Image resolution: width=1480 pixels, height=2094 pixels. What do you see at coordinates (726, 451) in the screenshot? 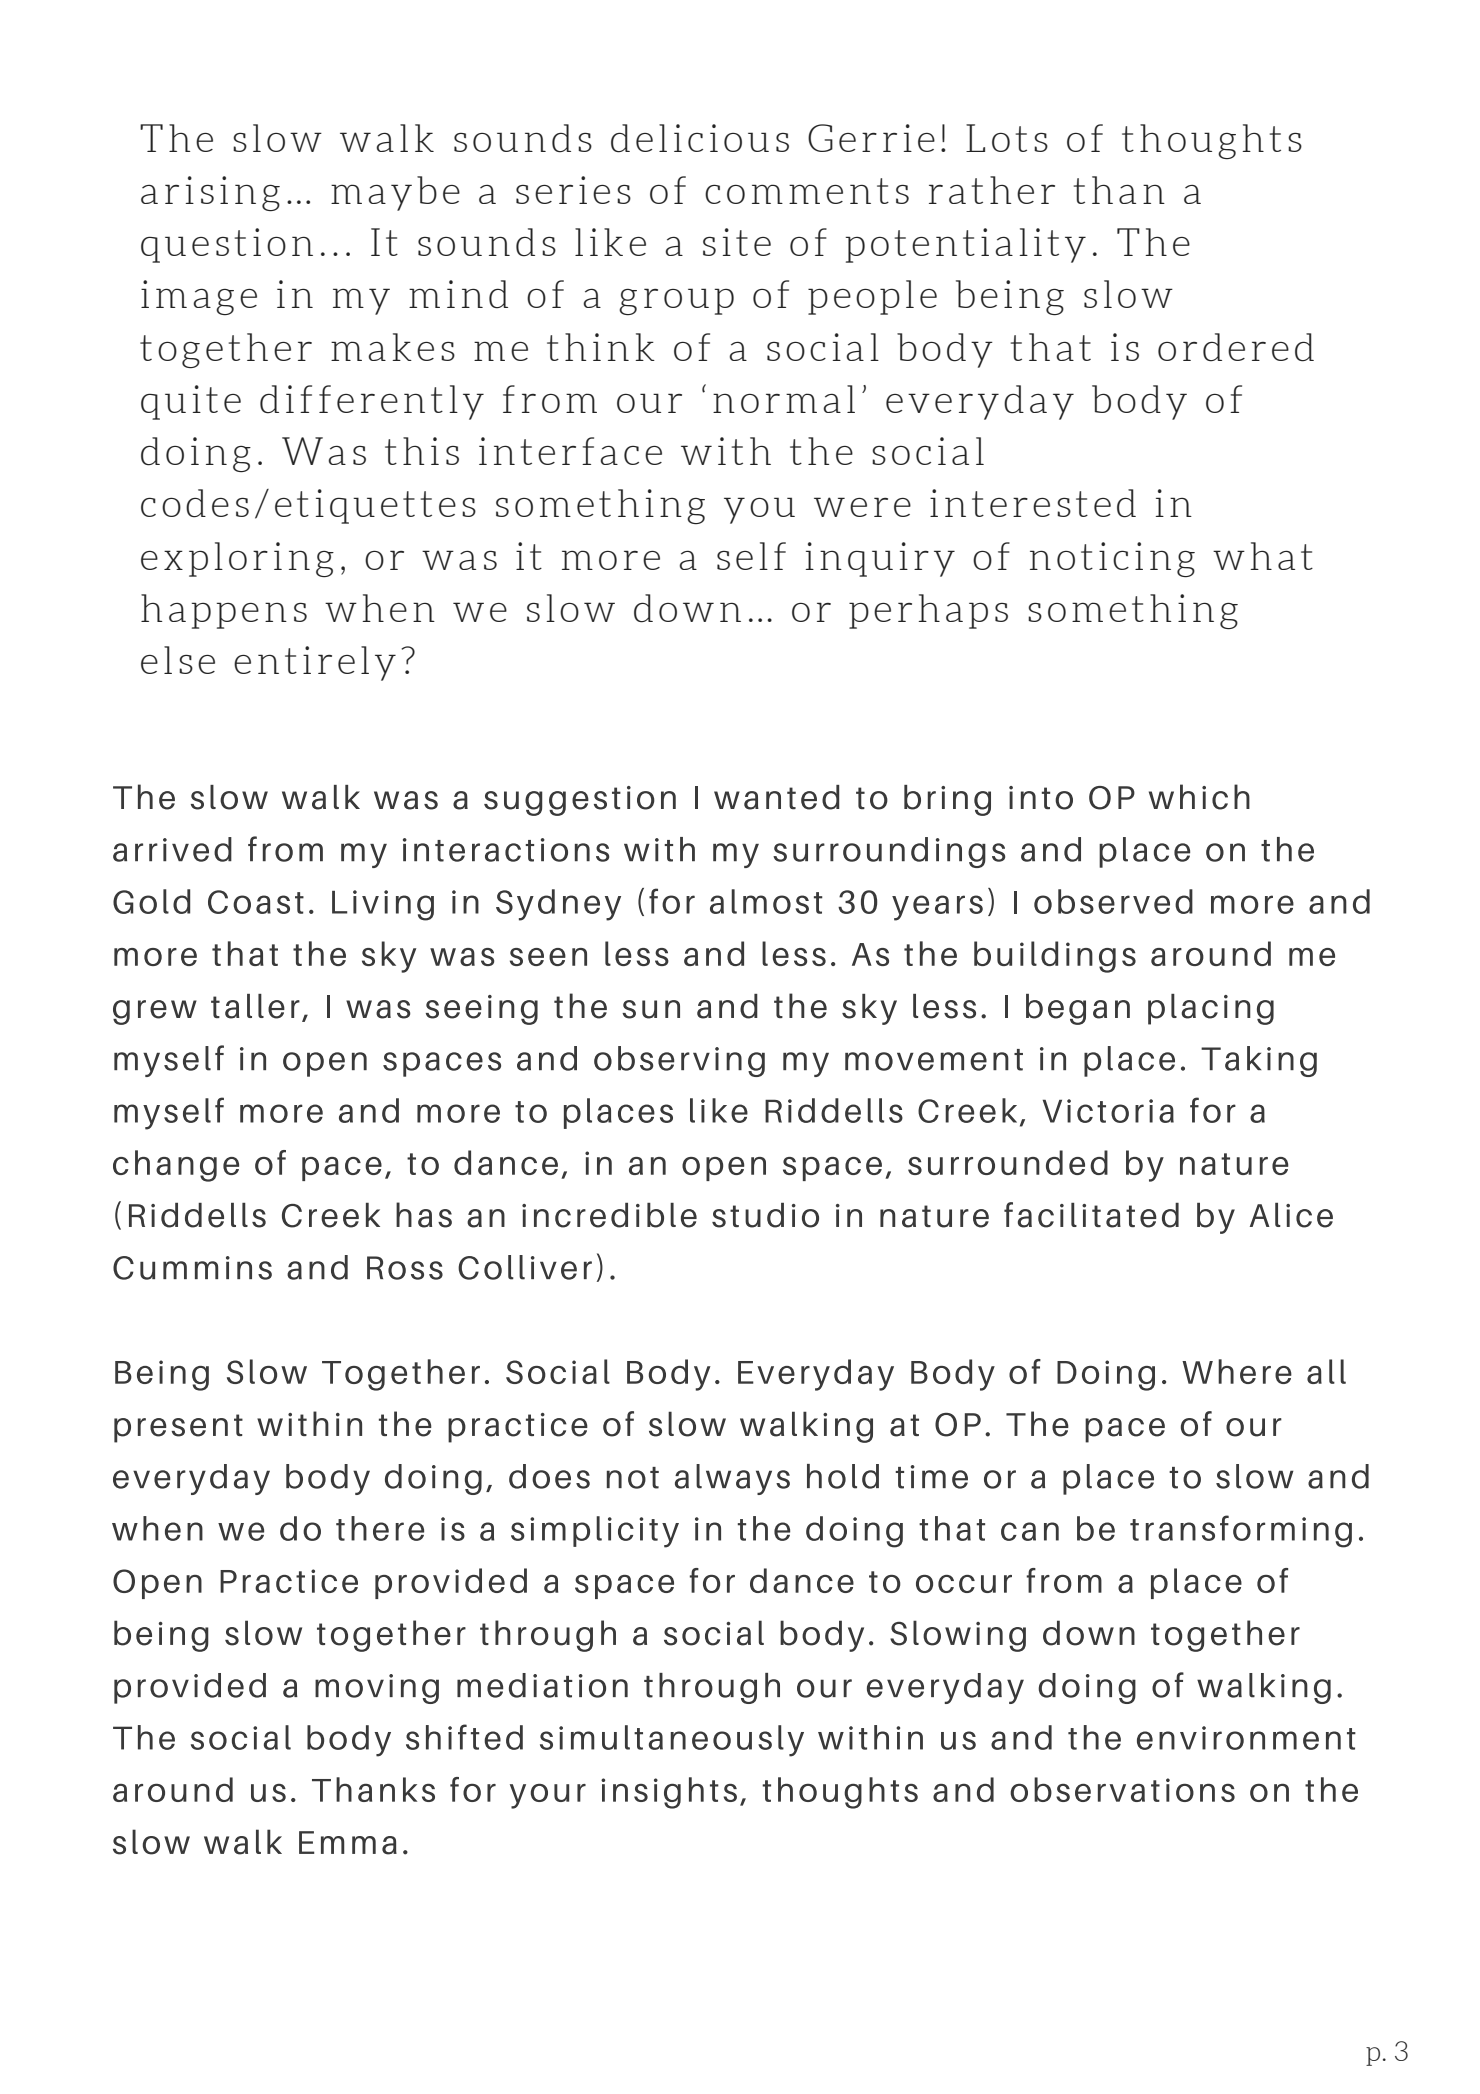
I see `with` at bounding box center [726, 451].
